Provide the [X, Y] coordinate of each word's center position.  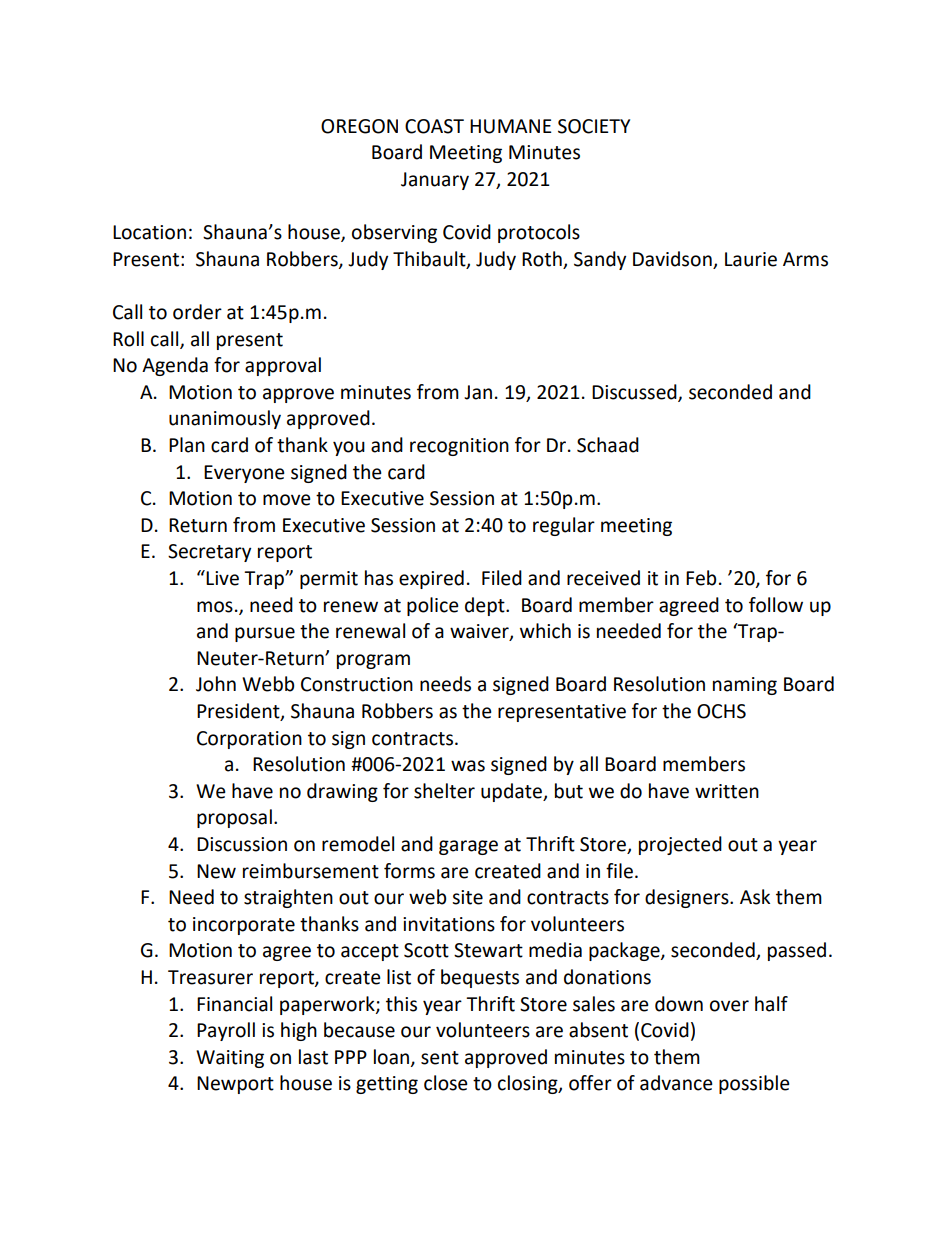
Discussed [635, 392]
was [468, 766]
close [446, 1083]
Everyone [244, 474]
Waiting [230, 1059]
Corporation [249, 740]
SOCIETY [594, 126]
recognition [459, 447]
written [727, 791]
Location [149, 232]
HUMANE [511, 126]
